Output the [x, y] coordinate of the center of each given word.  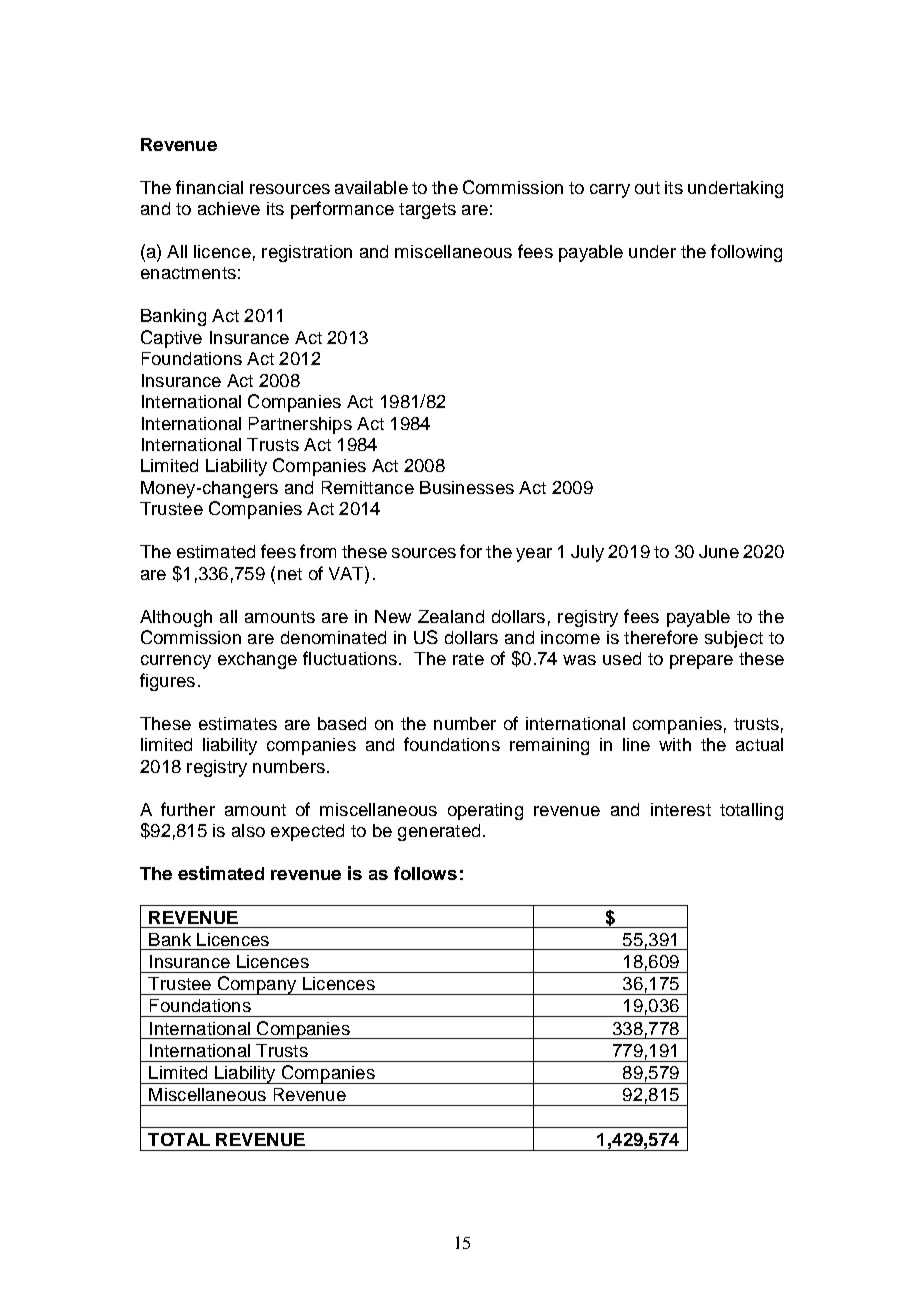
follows [425, 873]
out [647, 188]
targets [427, 211]
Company [257, 985]
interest [681, 809]
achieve [229, 208]
